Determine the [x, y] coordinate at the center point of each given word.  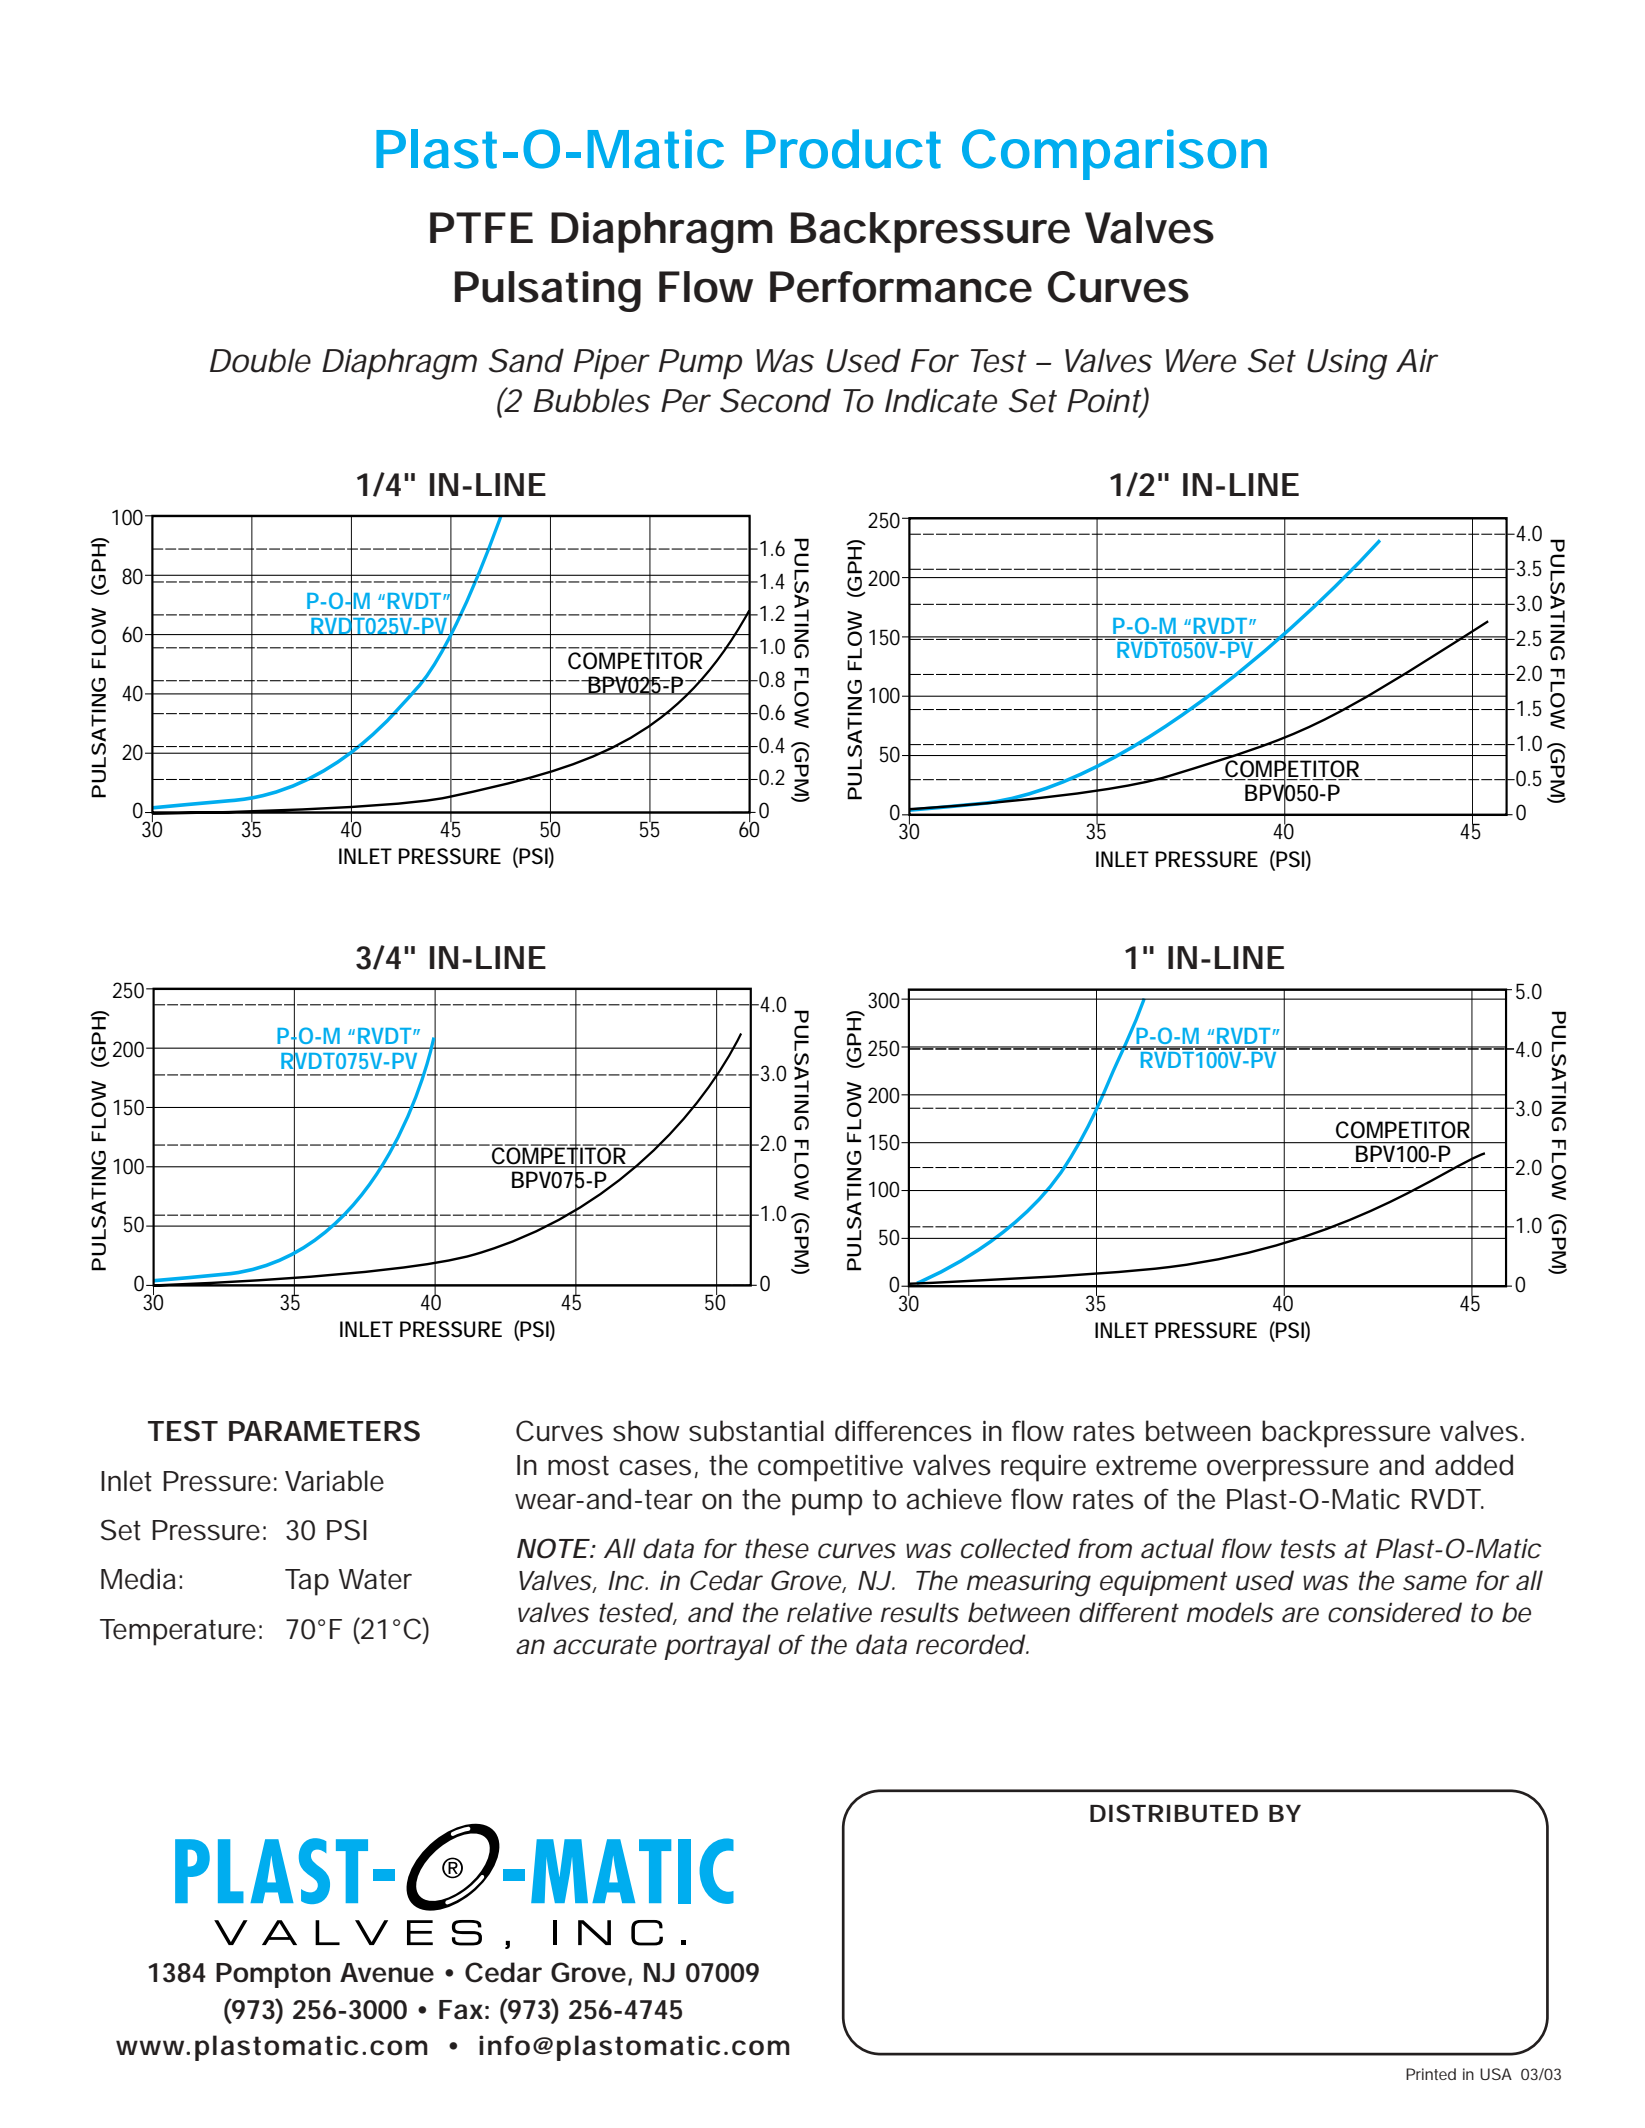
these [777, 1548]
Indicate [941, 400]
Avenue [387, 1973]
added [1474, 1465]
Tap [307, 1582]
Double [260, 360]
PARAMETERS [324, 1431]
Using [1347, 364]
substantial [756, 1431]
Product [843, 149]
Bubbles [591, 400]
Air [1417, 360]
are [1300, 1615]
